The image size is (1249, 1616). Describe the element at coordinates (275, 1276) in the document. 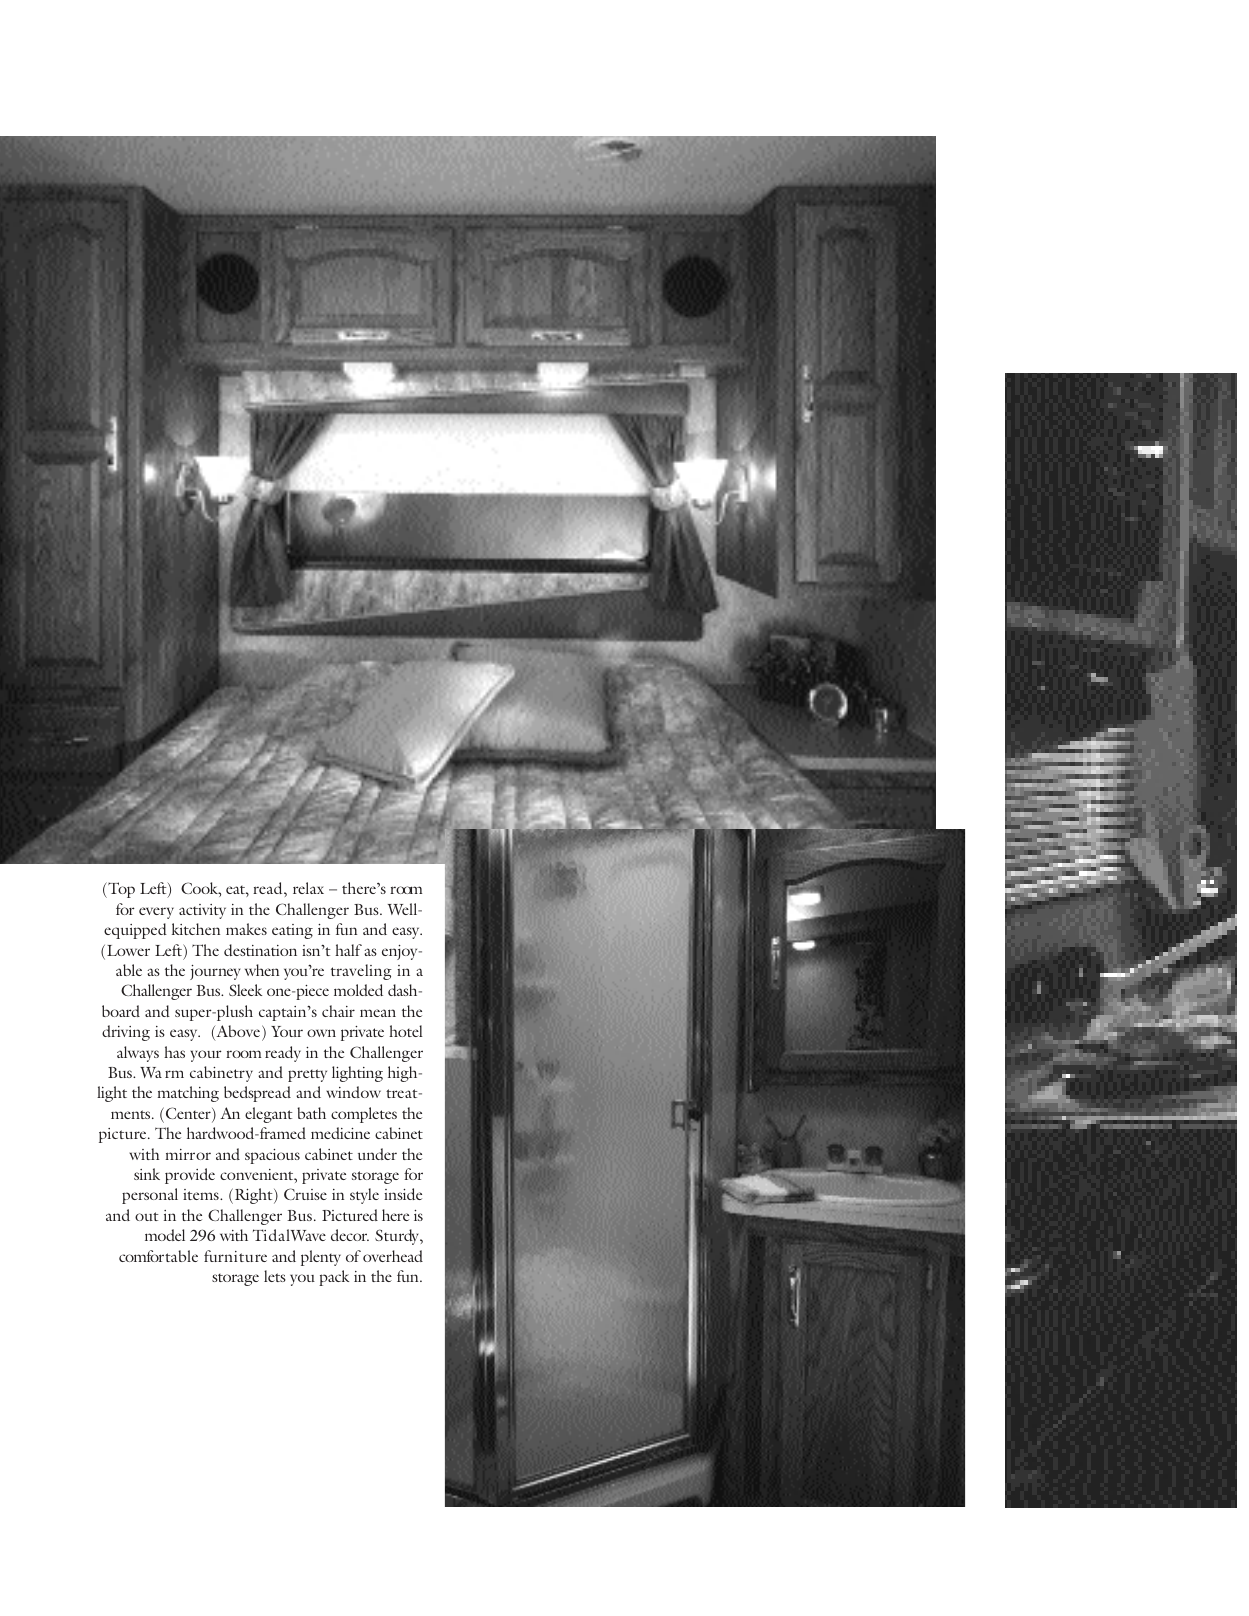

I see `lets` at that location.
